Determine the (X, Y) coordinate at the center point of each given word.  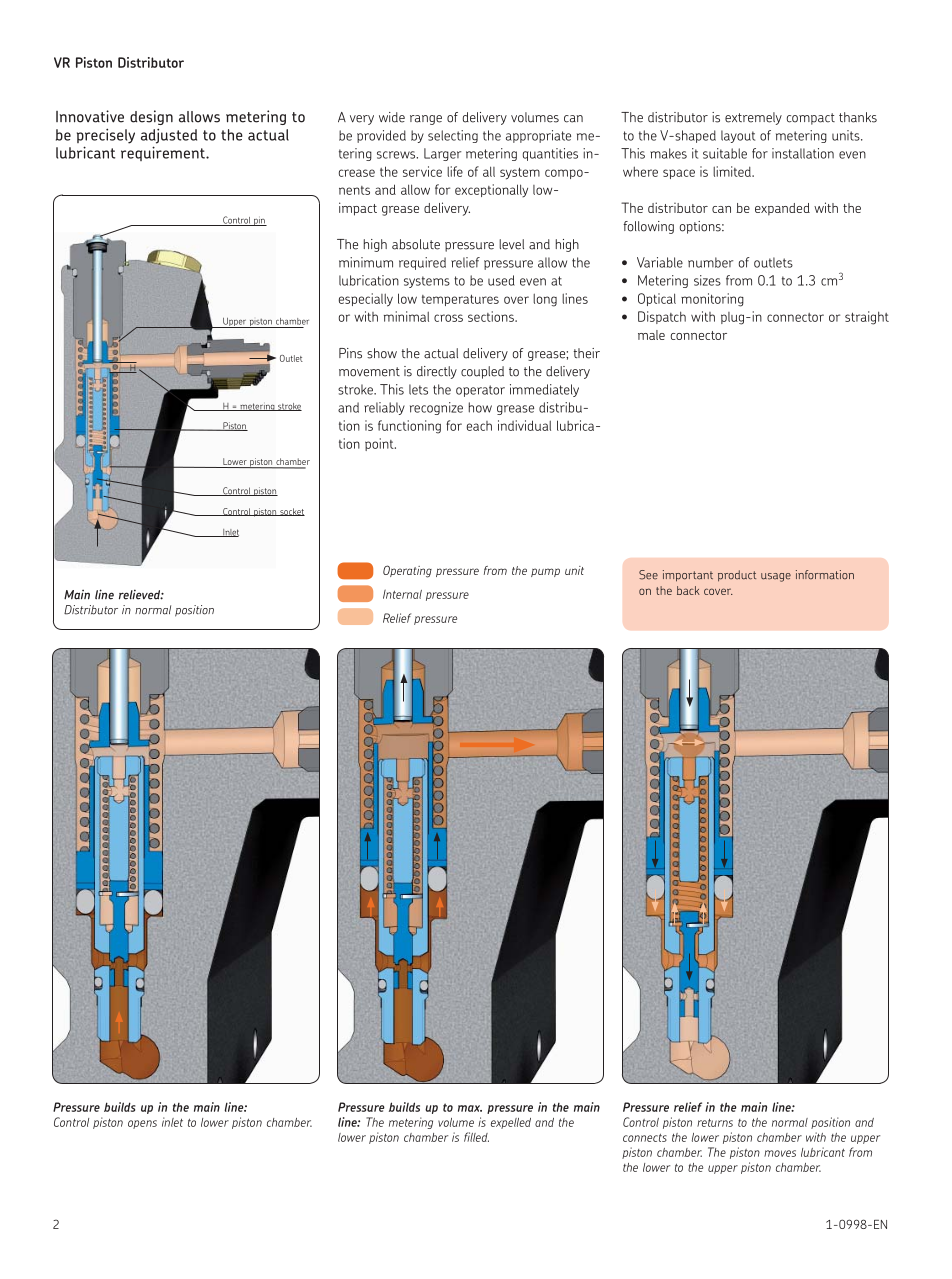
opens (142, 1124)
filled (476, 1137)
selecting (453, 136)
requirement (164, 153)
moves (780, 1153)
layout (738, 136)
